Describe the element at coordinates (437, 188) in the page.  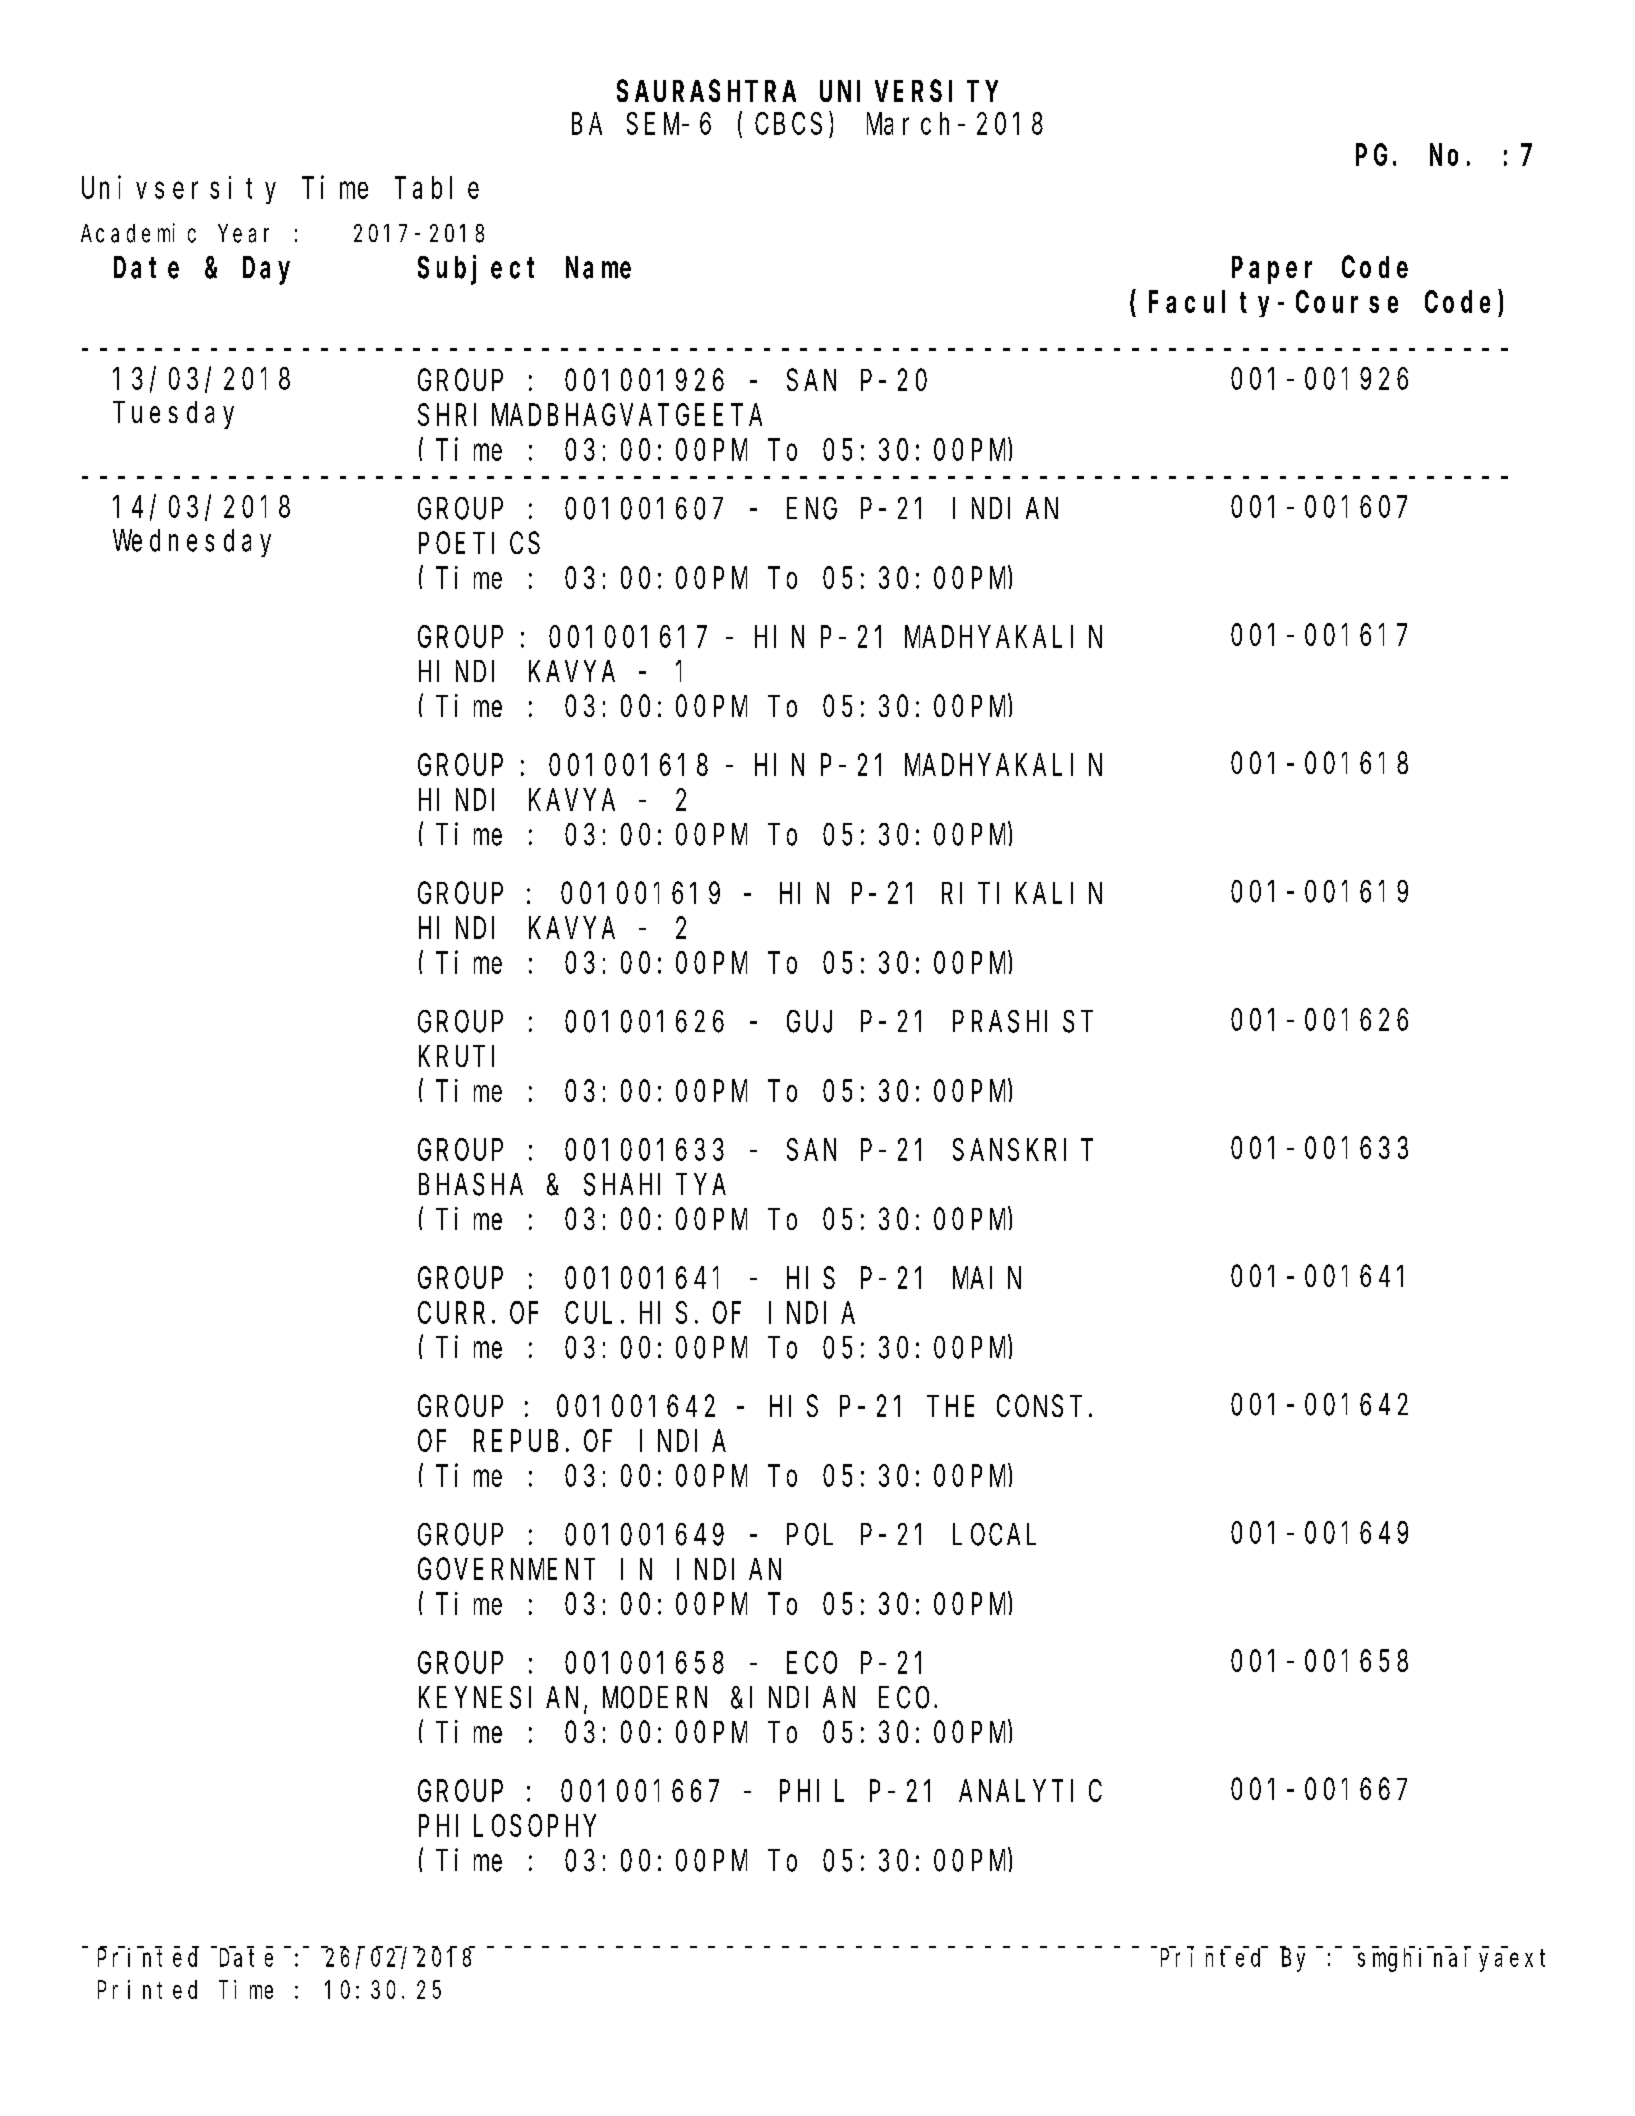
I see `Table` at that location.
